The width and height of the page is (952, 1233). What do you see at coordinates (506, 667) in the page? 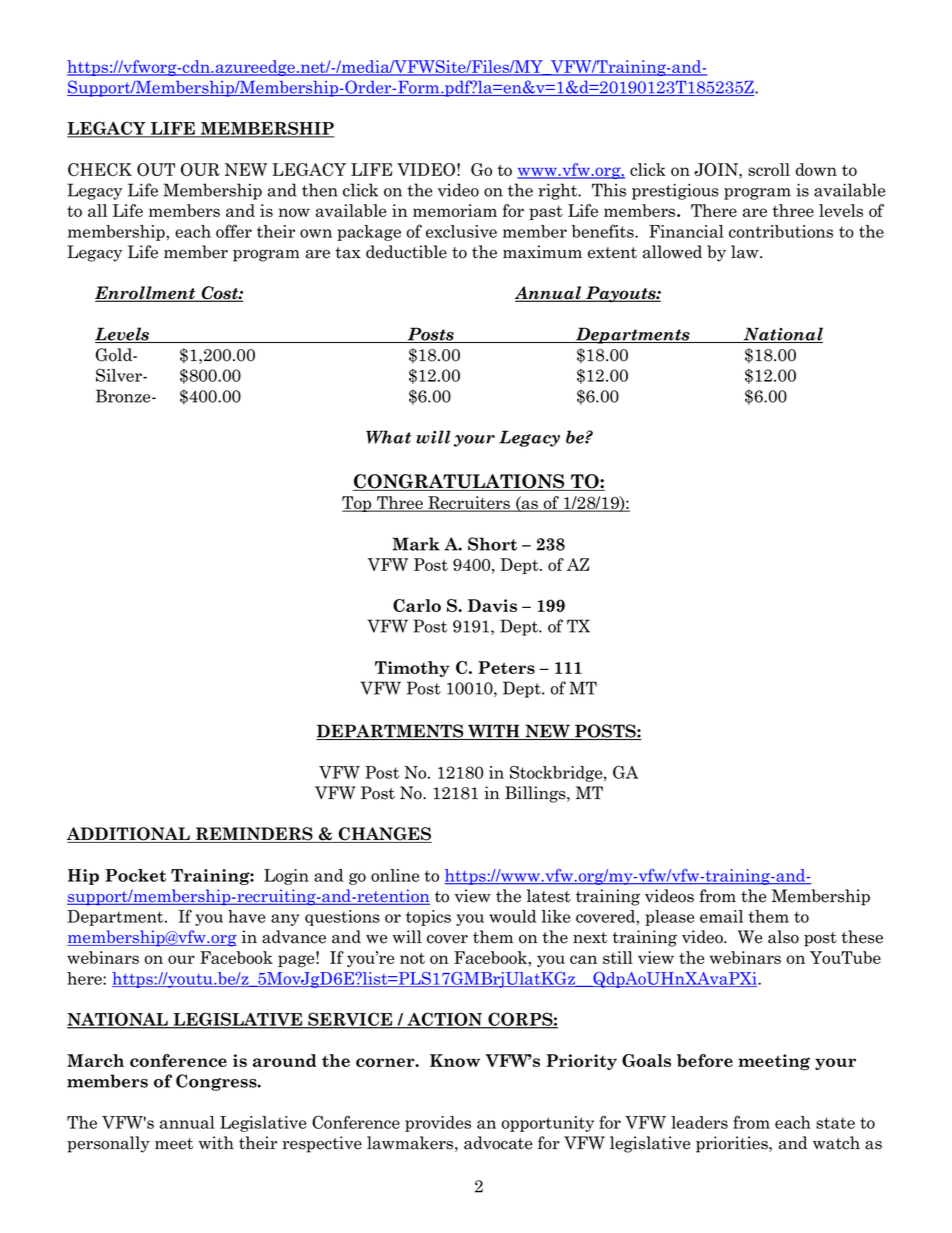
I see `Peters` at bounding box center [506, 667].
